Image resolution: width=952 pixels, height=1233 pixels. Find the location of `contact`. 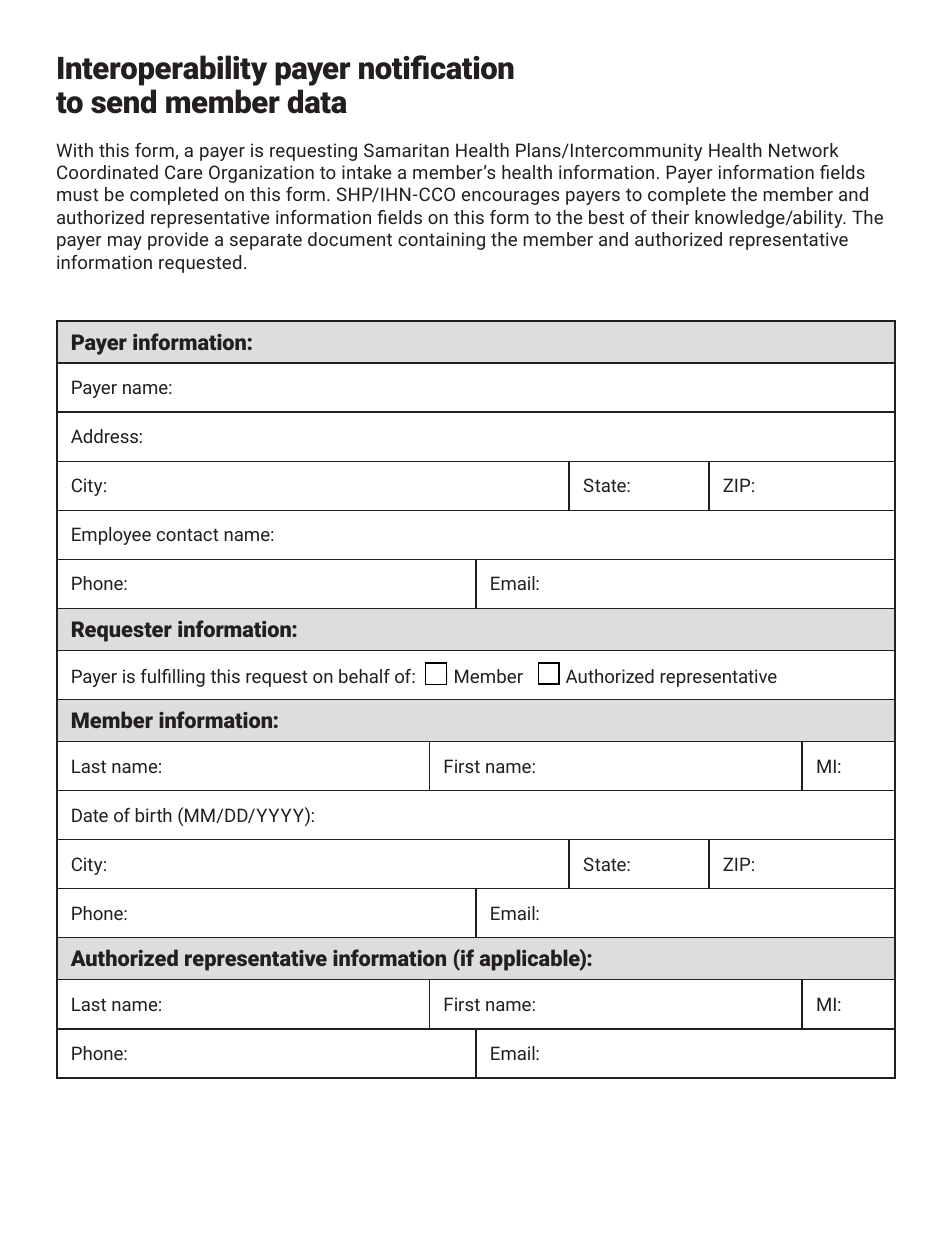

contact is located at coordinates (187, 534).
